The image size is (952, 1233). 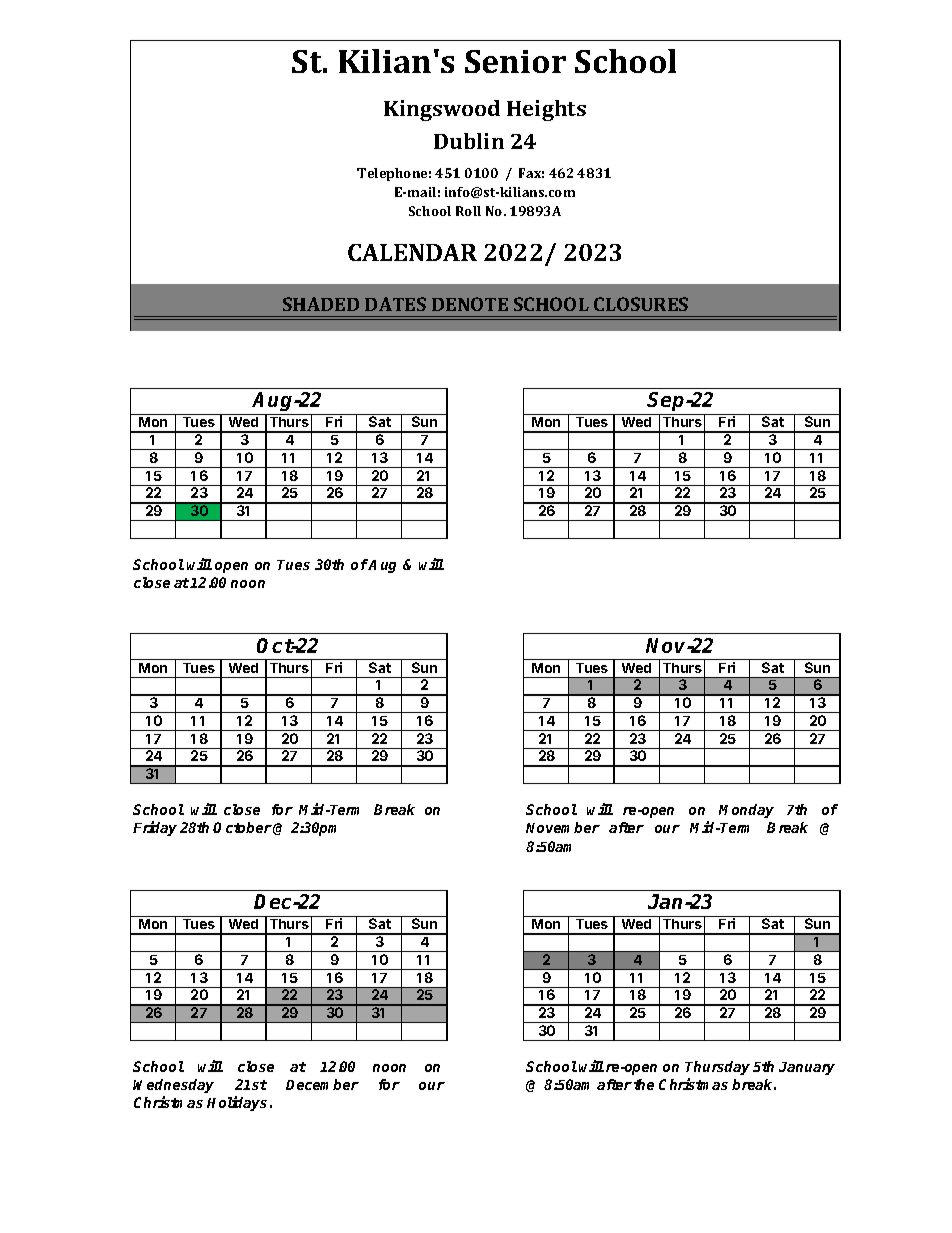 What do you see at coordinates (641, 304) in the image?
I see `CLOSURES` at bounding box center [641, 304].
